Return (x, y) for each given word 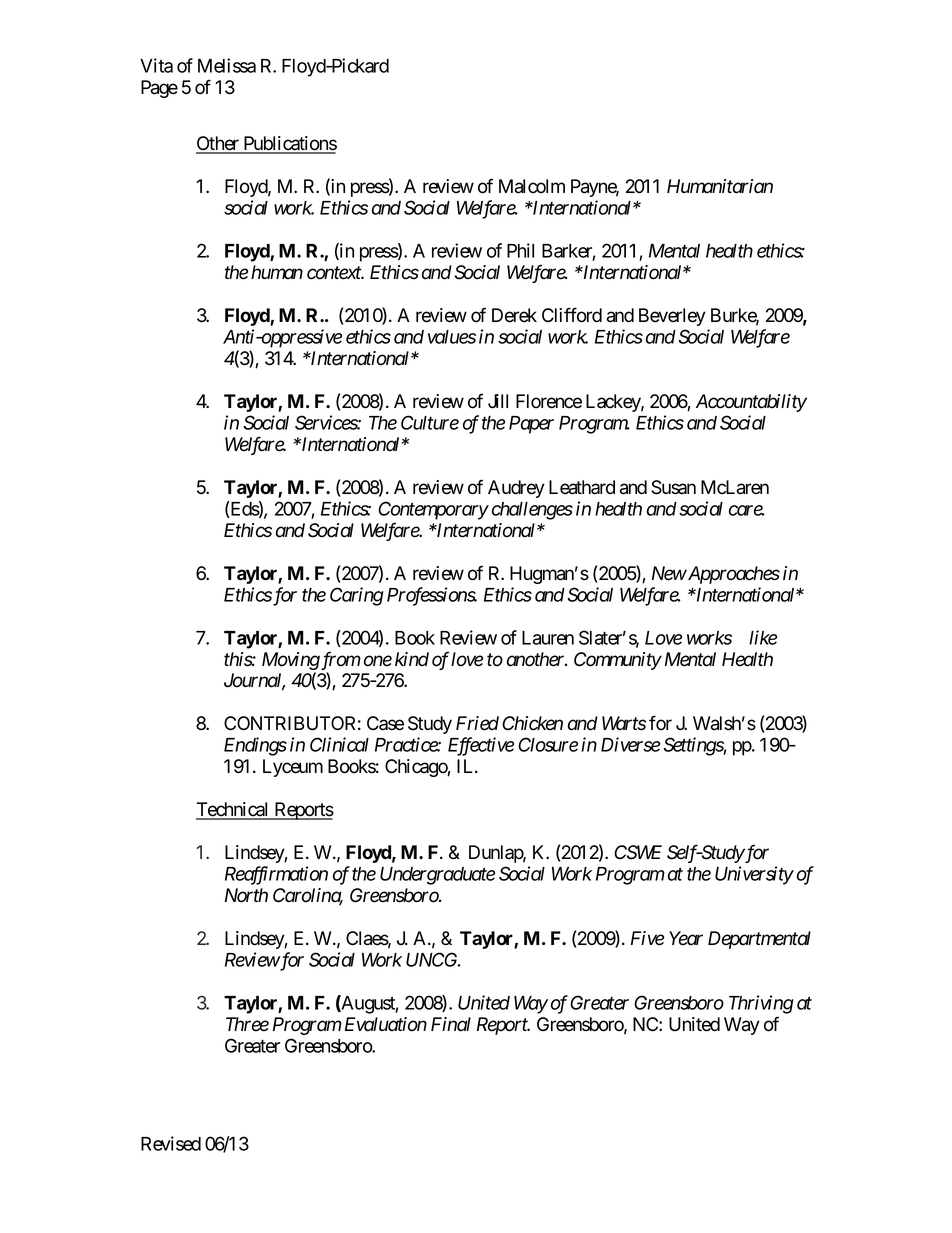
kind (412, 659)
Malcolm (532, 186)
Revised (171, 1143)
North (246, 895)
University (754, 875)
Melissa (227, 65)
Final (451, 1024)
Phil (520, 250)
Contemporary (433, 510)
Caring (357, 596)
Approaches (733, 575)
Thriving (761, 1004)
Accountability (751, 403)
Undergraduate (437, 876)
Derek (514, 315)
